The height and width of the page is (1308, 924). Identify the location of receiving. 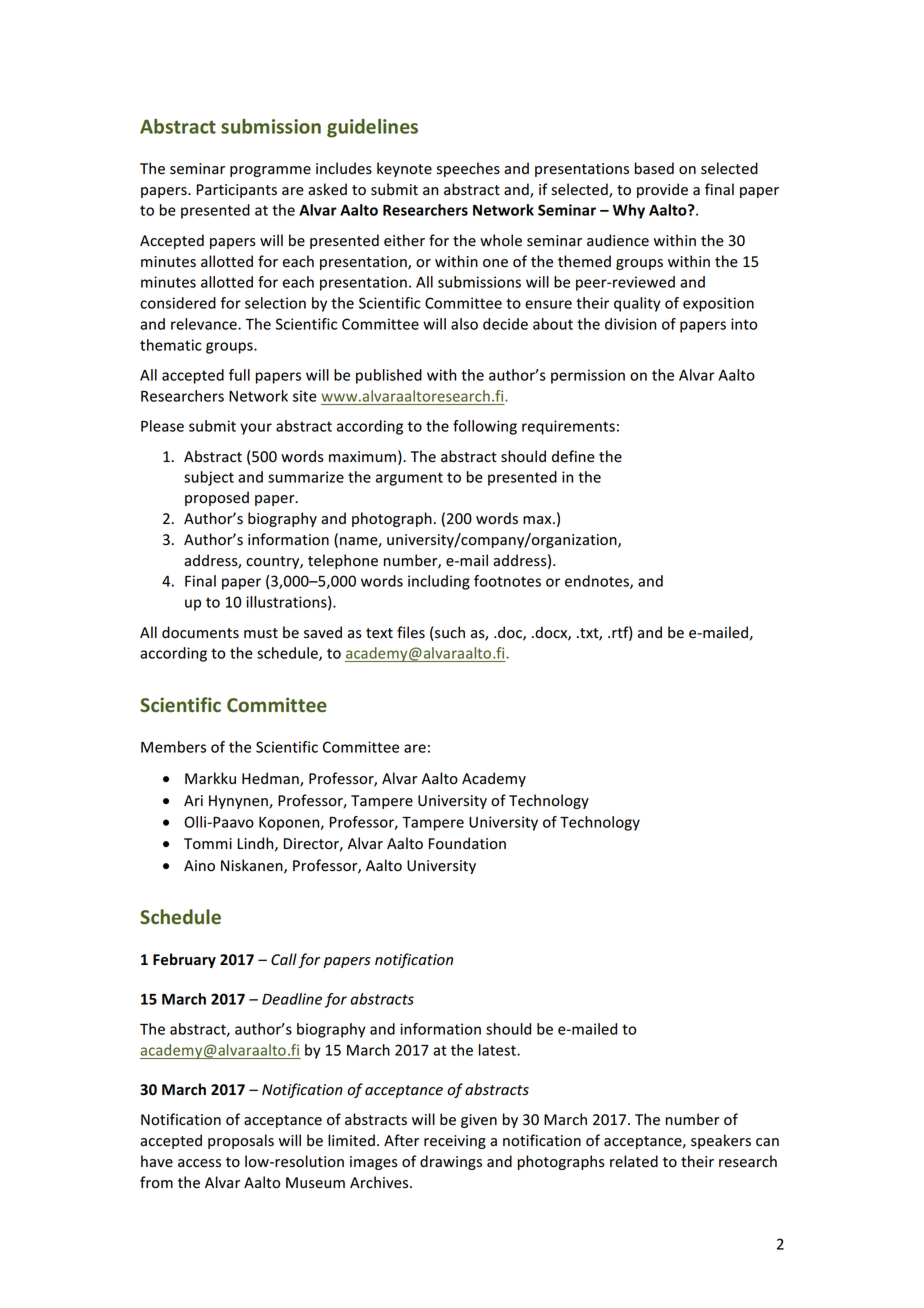
(455, 1142).
